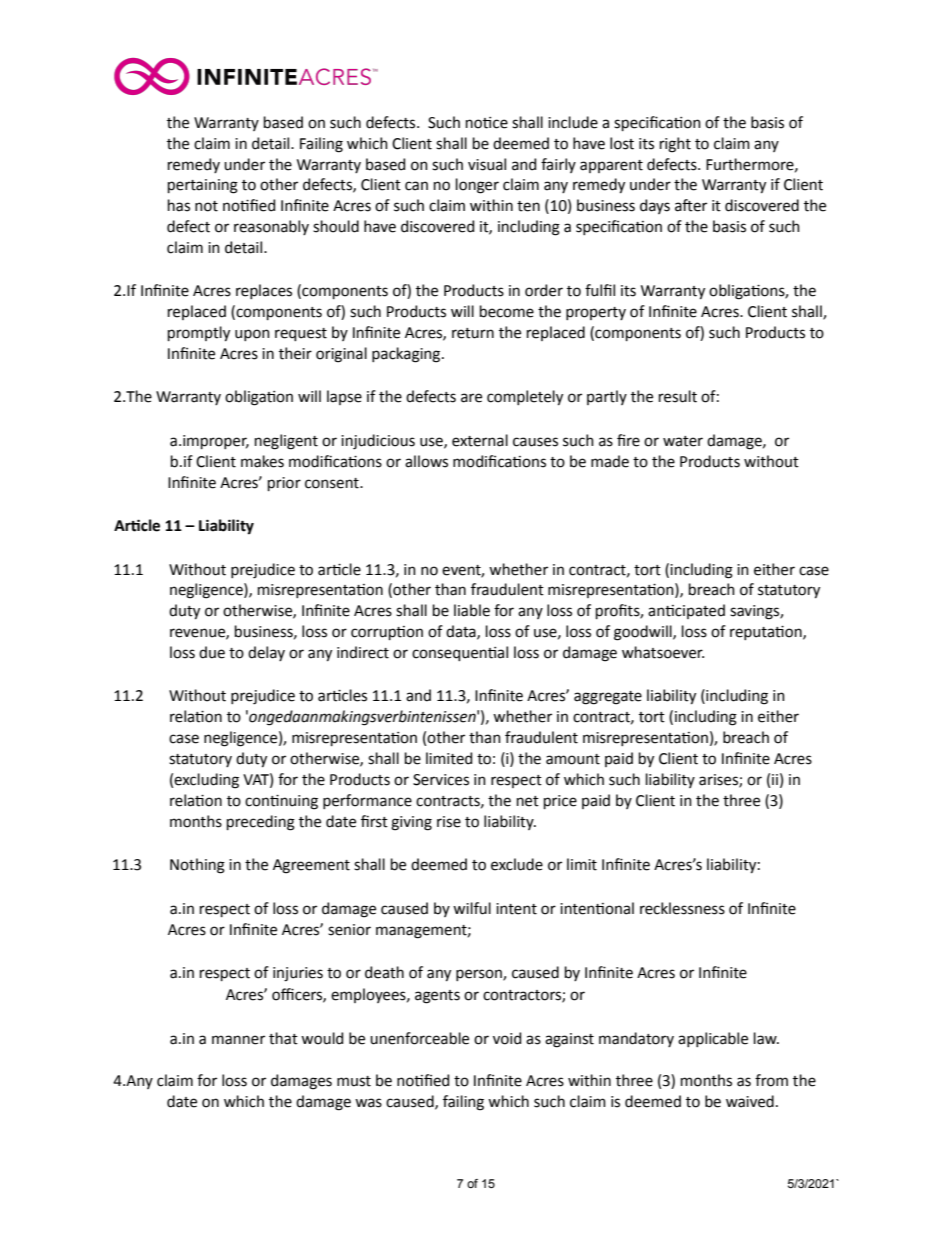  What do you see at coordinates (675, 145) in the document?
I see `right` at bounding box center [675, 145].
